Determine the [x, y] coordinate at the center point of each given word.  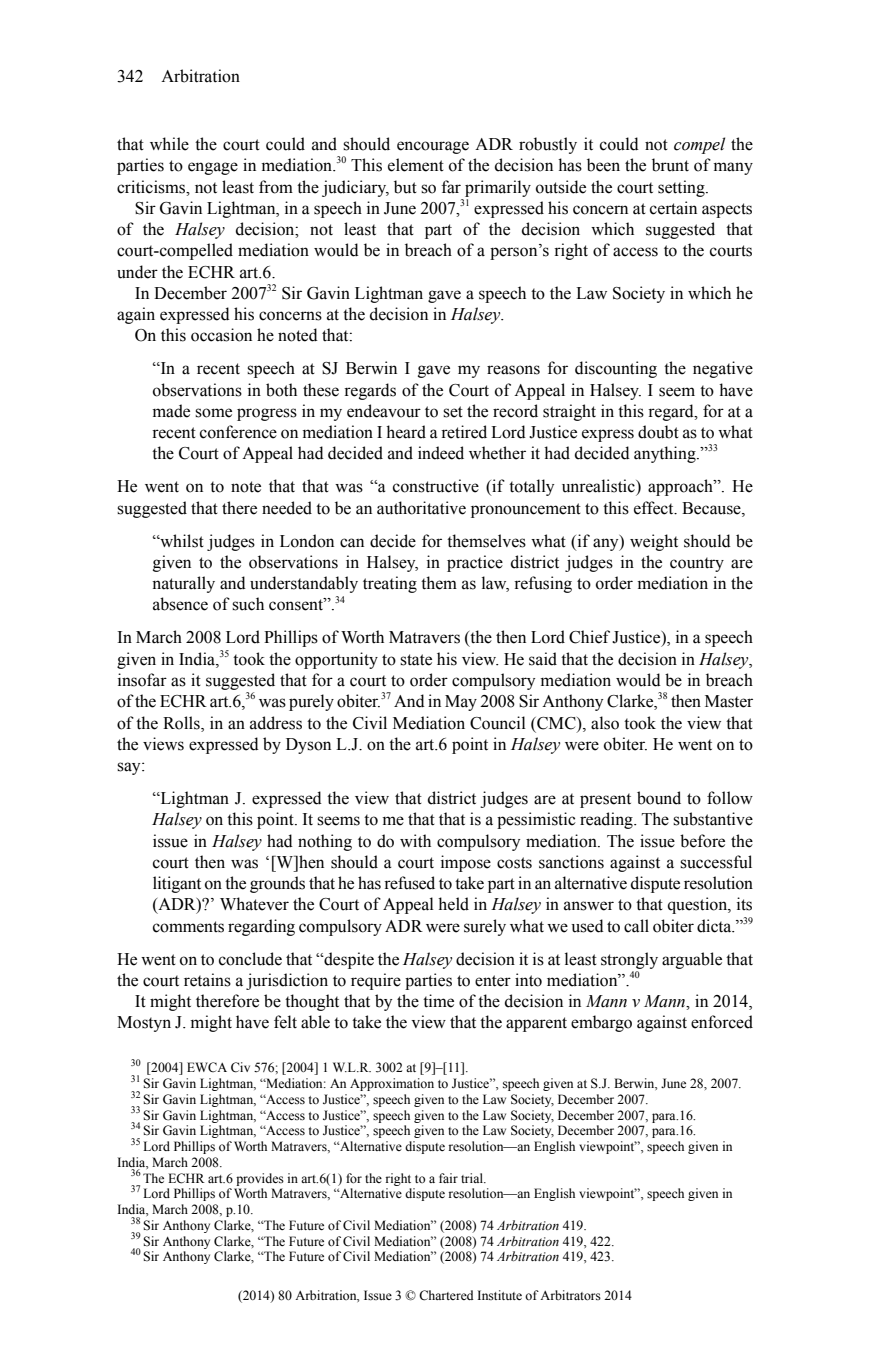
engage [213, 168]
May [461, 703]
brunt [670, 165]
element [416, 165]
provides [260, 1179]
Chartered [446, 1295]
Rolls [182, 723]
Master [729, 701]
